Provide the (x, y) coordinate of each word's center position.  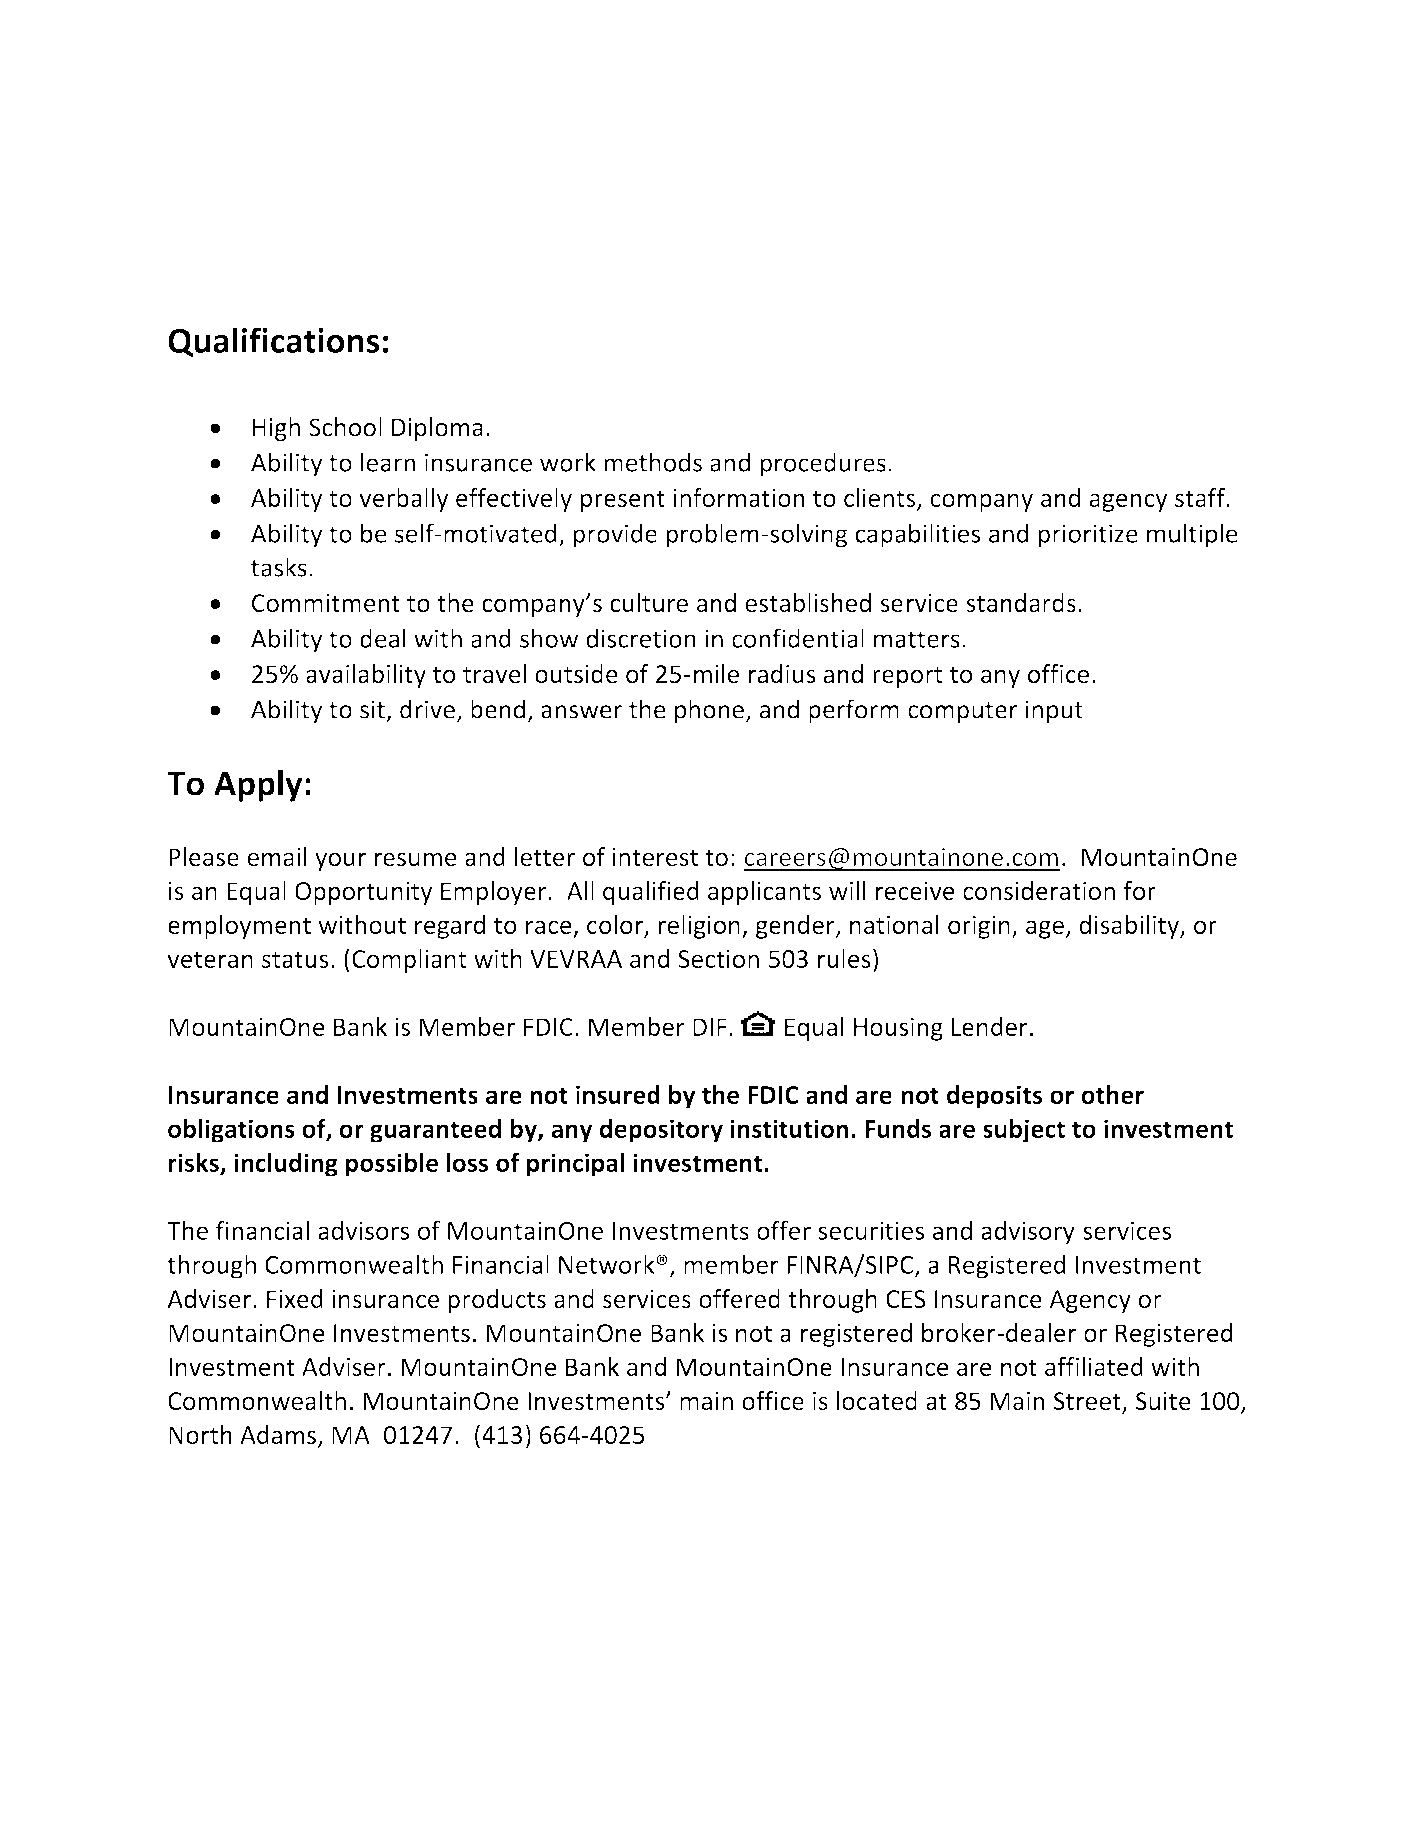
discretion (641, 638)
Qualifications (273, 342)
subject (1024, 1131)
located (877, 1400)
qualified (651, 893)
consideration (1039, 890)
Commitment (326, 603)
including (286, 1165)
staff (1200, 497)
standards (1021, 602)
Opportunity (364, 893)
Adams (278, 1434)
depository (661, 1131)
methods (653, 462)
